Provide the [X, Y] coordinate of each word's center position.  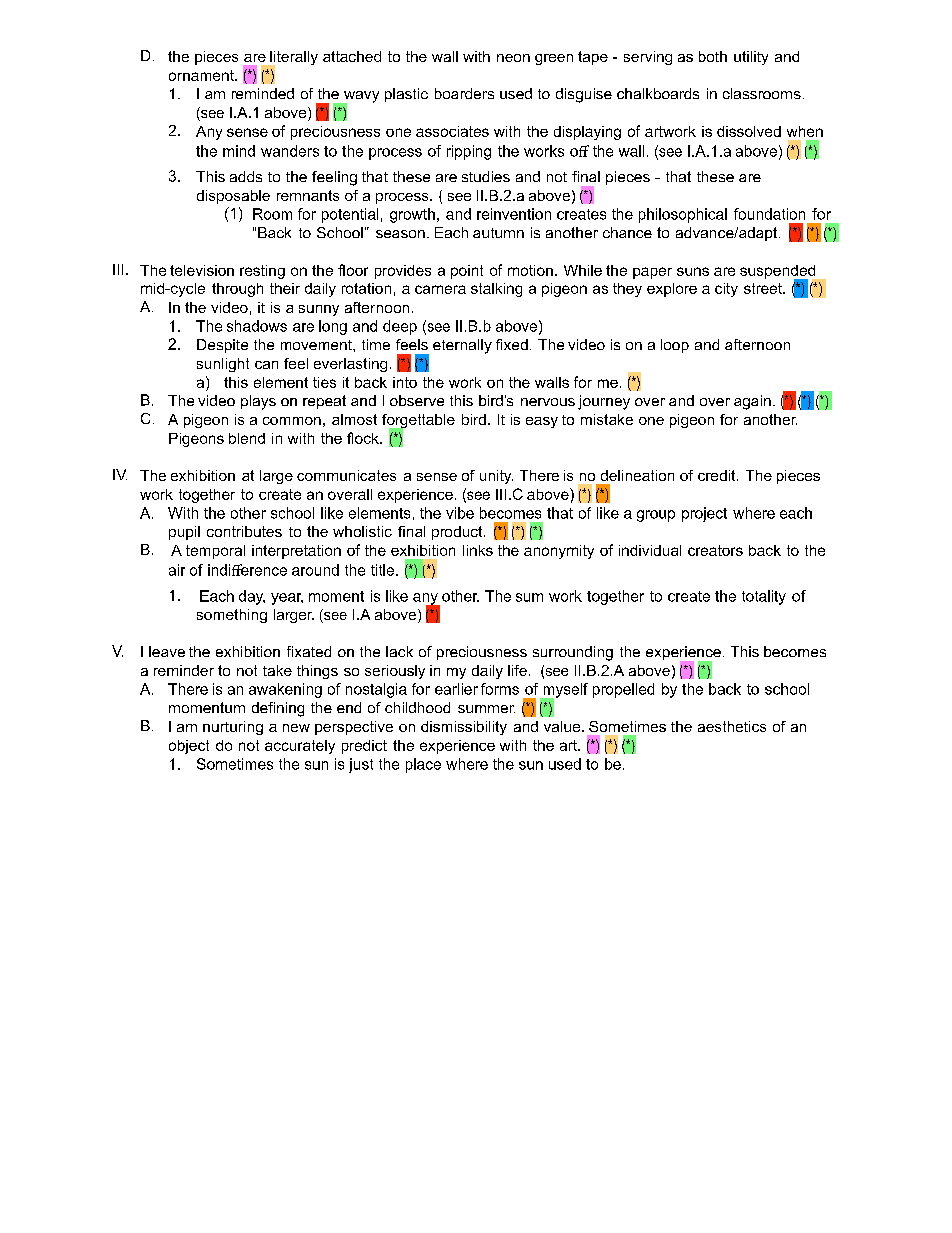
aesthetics [732, 726]
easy [542, 422]
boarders [464, 93]
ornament [202, 75]
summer [486, 709]
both [713, 56]
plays [258, 402]
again [752, 402]
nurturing [233, 728]
